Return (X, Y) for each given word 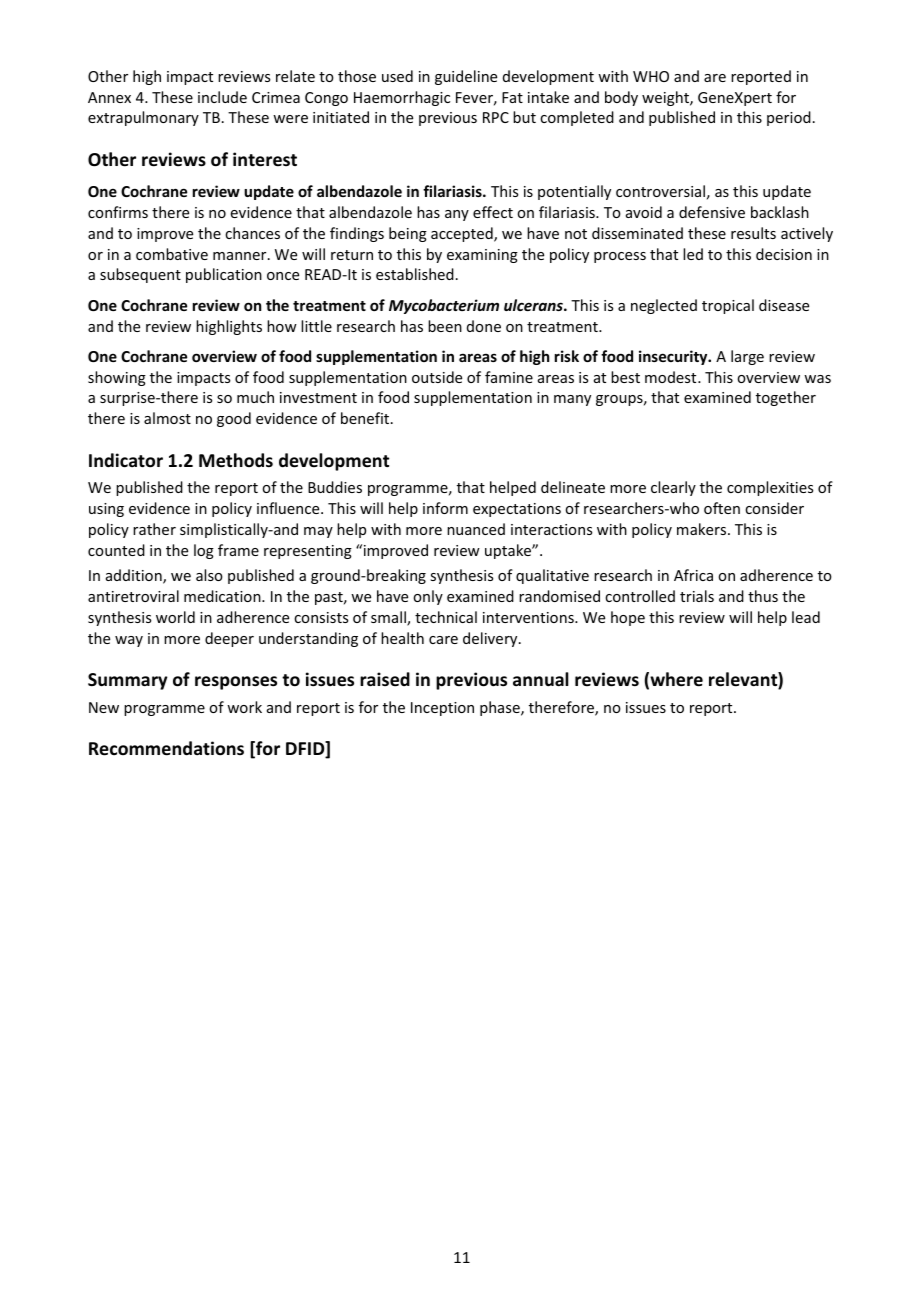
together (786, 398)
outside (437, 377)
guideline (466, 77)
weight (666, 98)
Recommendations (166, 748)
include (222, 97)
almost (167, 418)
